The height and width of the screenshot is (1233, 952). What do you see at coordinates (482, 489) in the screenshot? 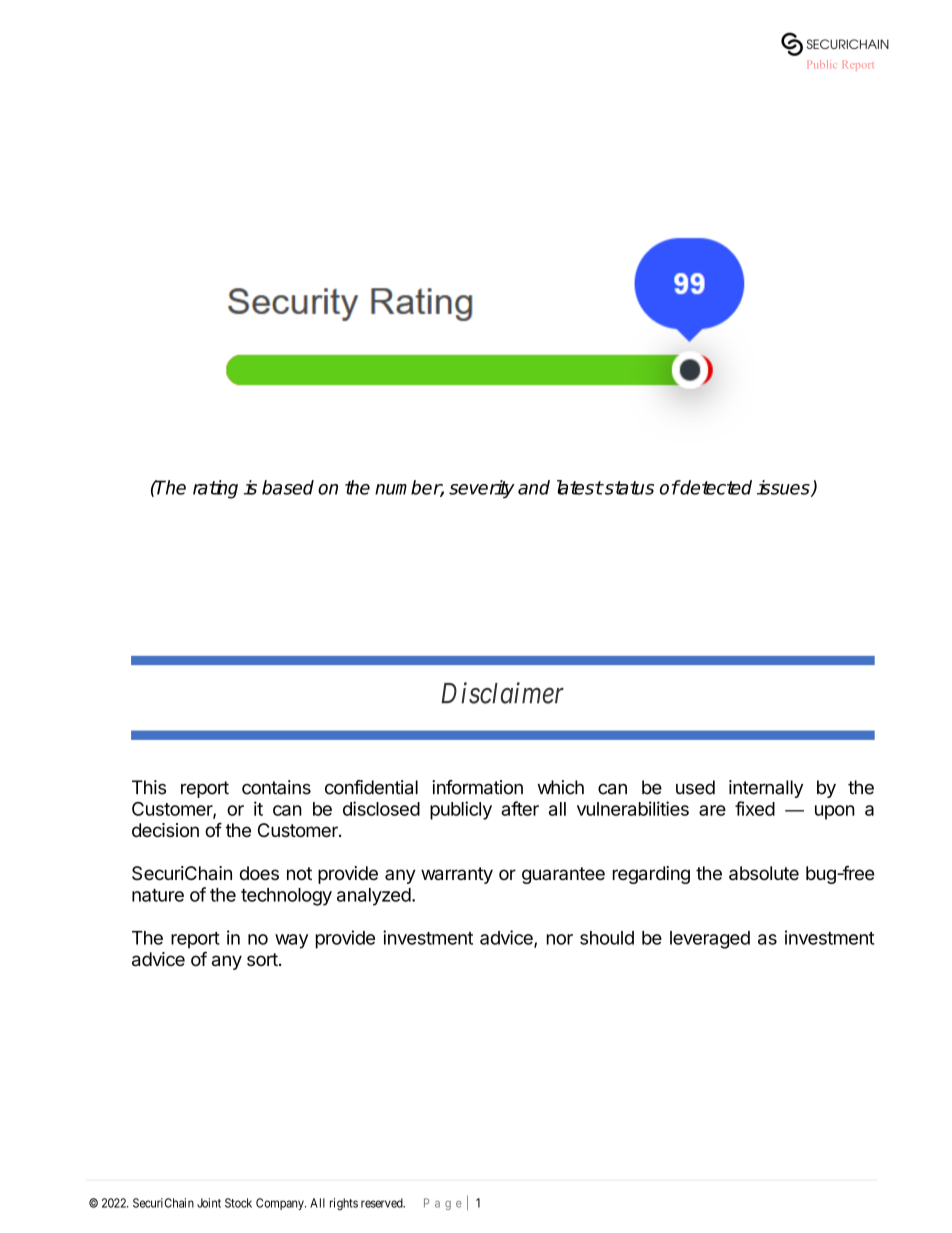
I see `severity` at bounding box center [482, 489].
